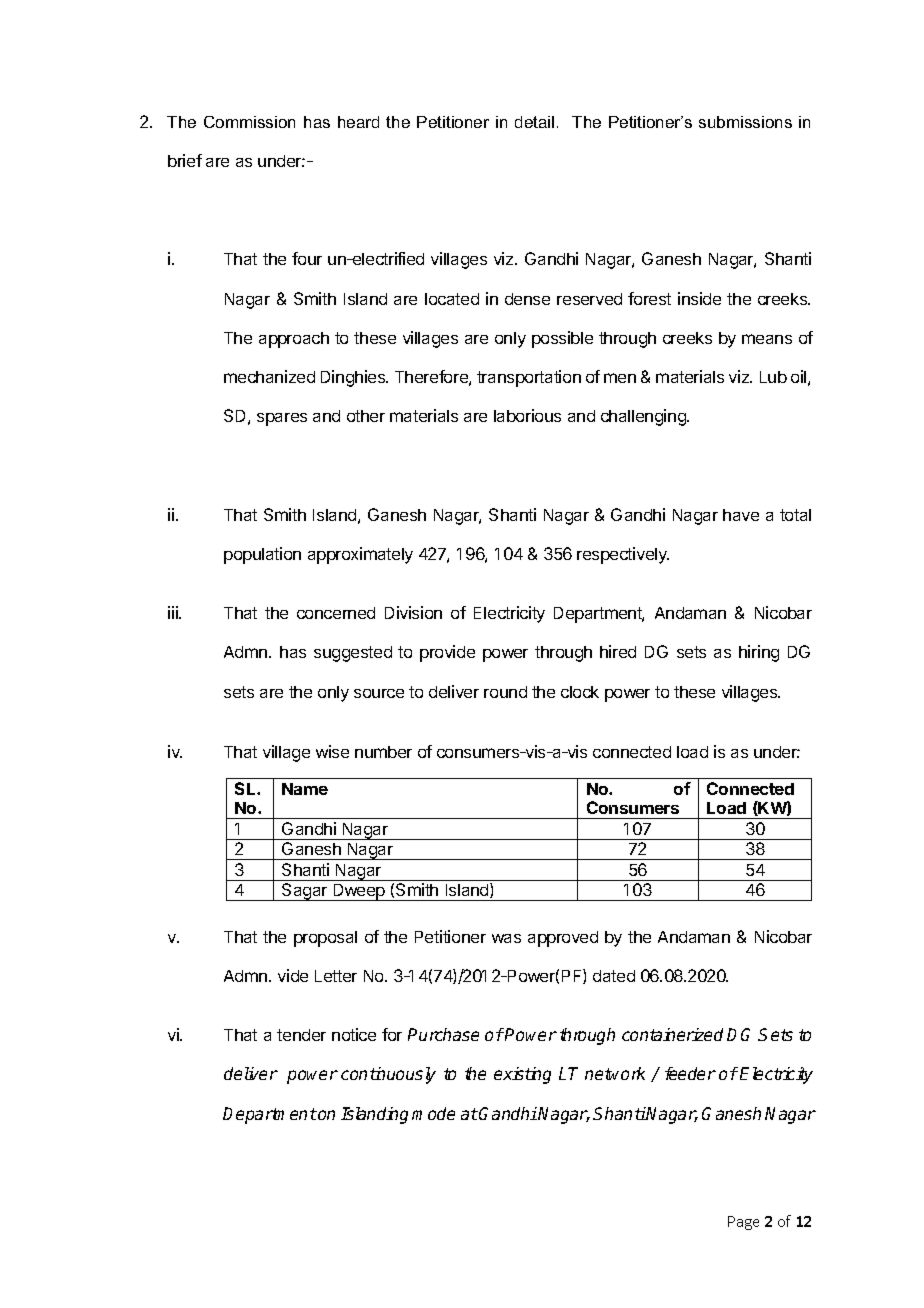 The width and height of the screenshot is (924, 1308). What do you see at coordinates (506, 938) in the screenshot?
I see `was` at bounding box center [506, 938].
